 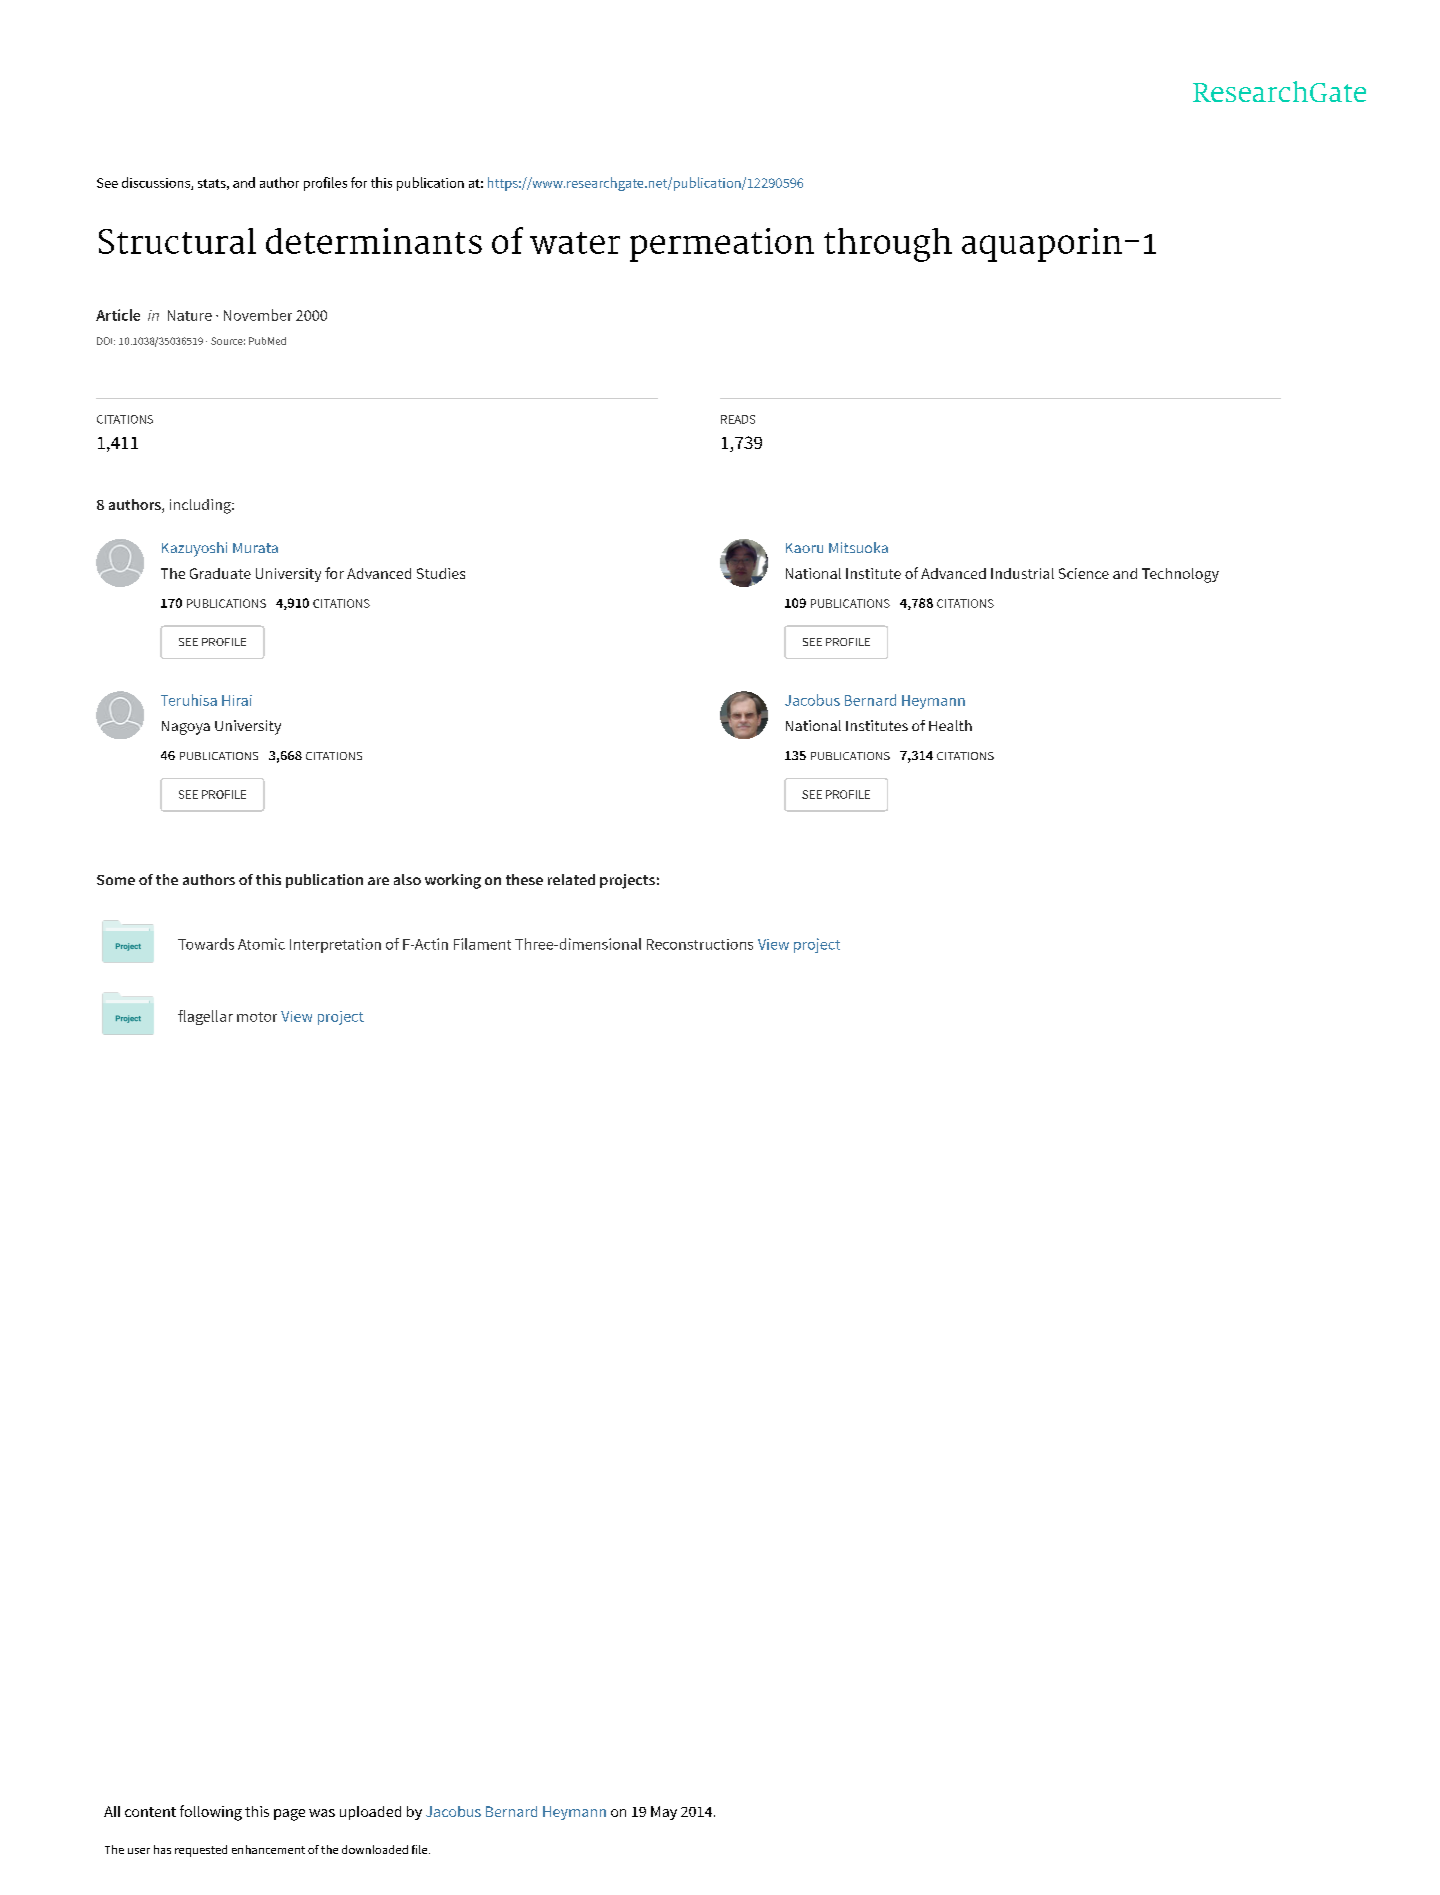 I want to click on Health, so click(x=950, y=725).
